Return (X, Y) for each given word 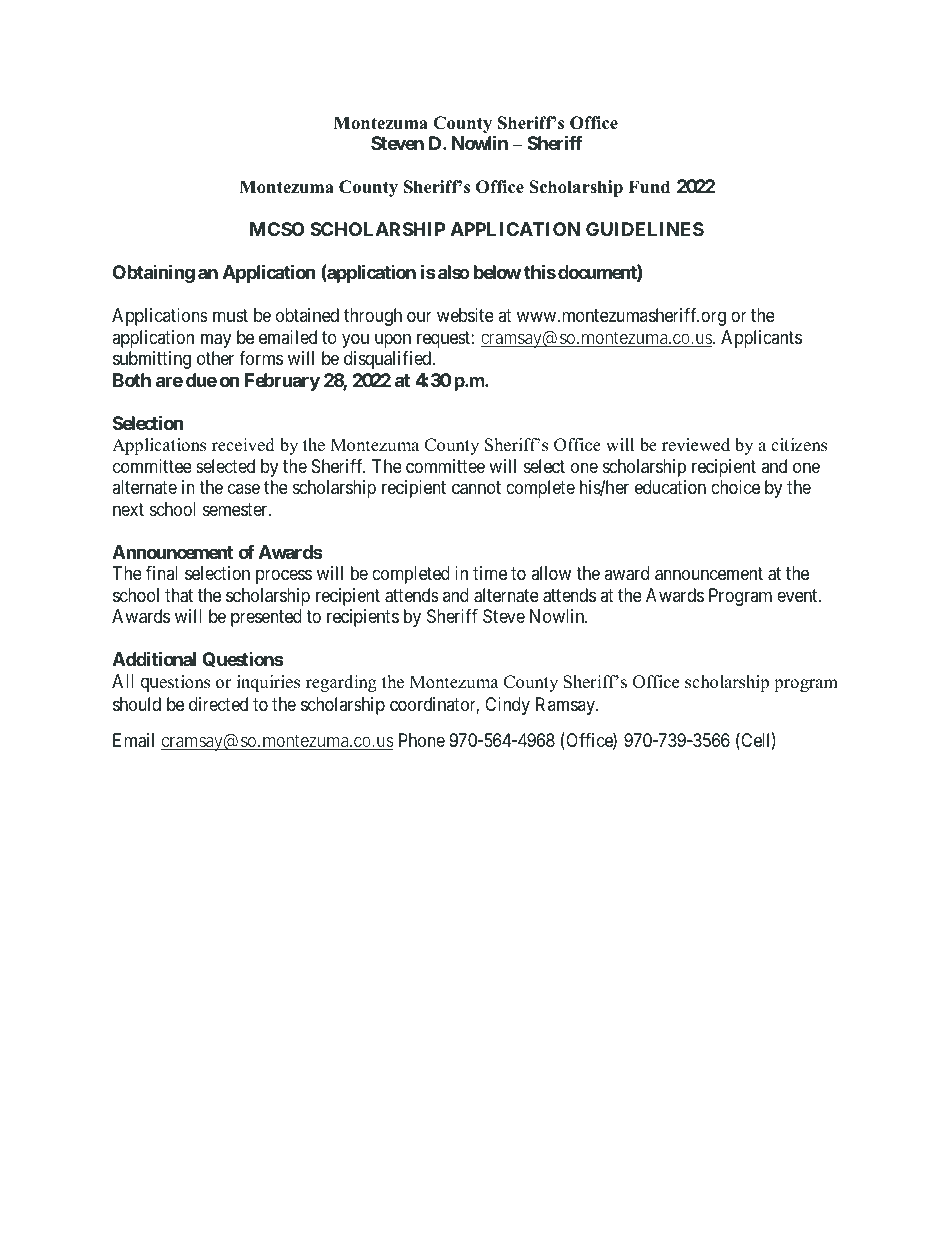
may (216, 340)
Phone (422, 740)
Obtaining (154, 273)
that (179, 595)
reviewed (696, 445)
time (490, 573)
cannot (476, 488)
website (465, 315)
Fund (649, 187)
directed (218, 704)
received (243, 445)
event (798, 595)
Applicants (761, 339)
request (444, 339)
